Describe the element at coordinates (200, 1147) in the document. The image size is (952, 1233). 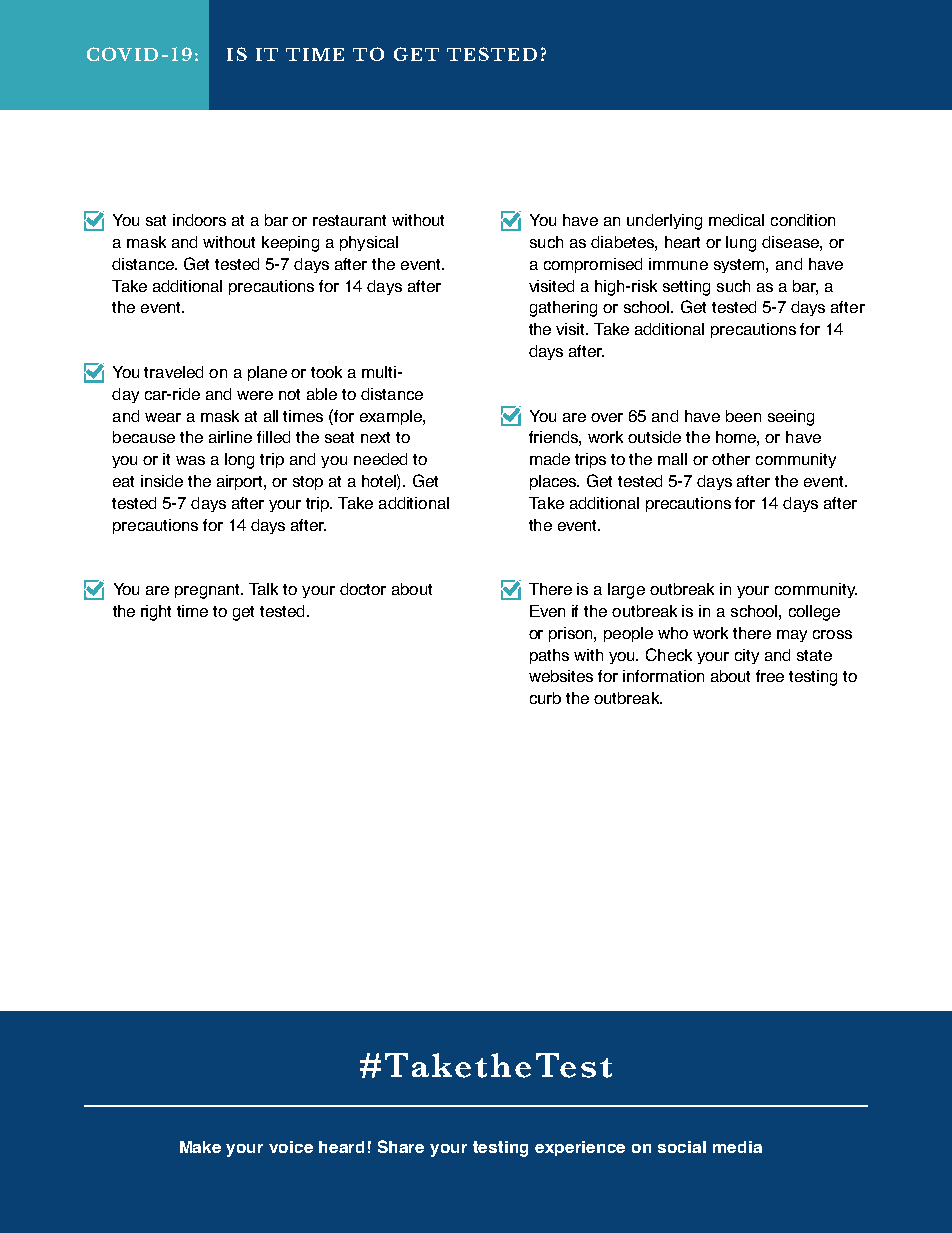
I see `Make` at that location.
